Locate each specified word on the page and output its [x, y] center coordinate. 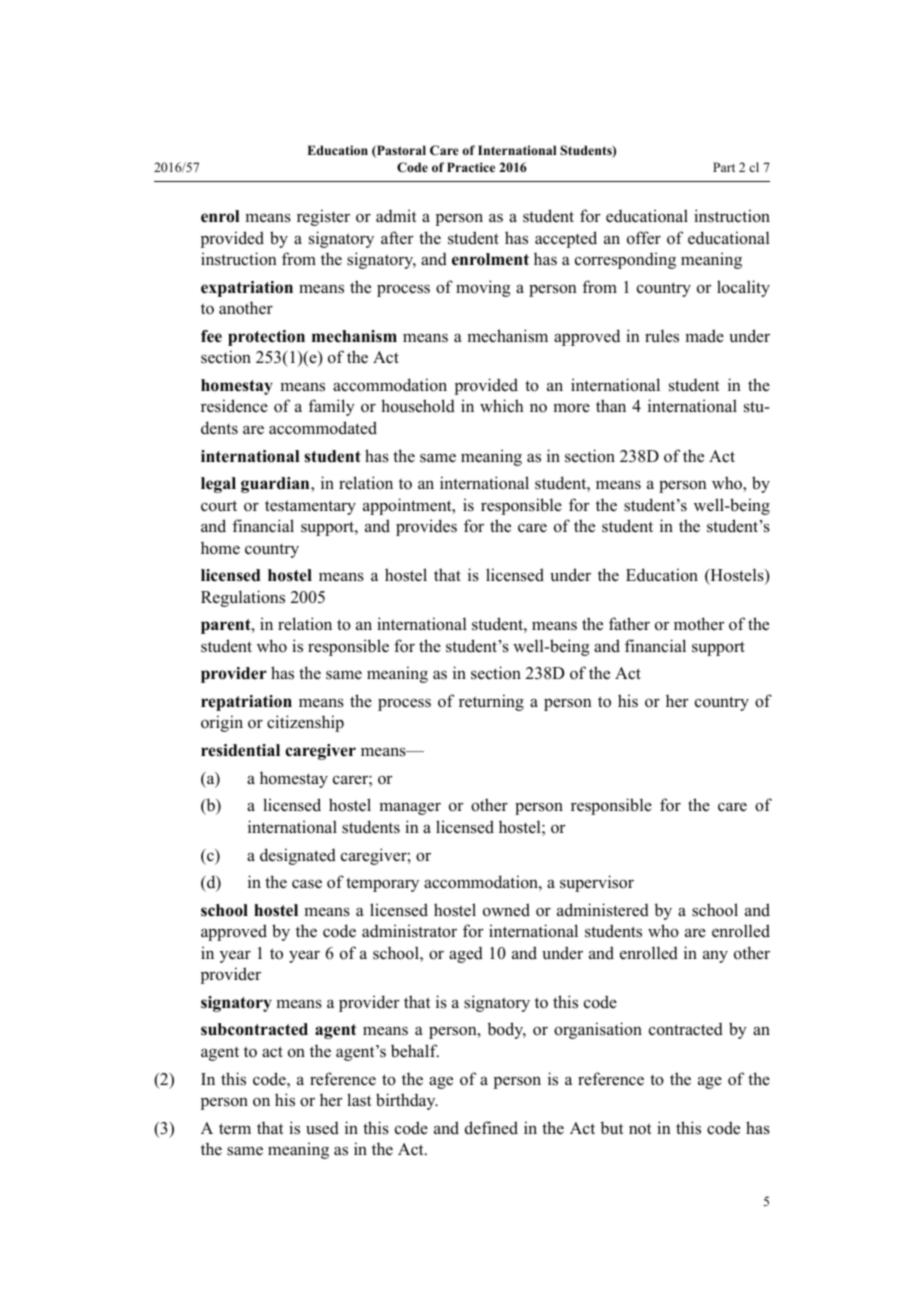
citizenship [305, 723]
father [629, 623]
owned [506, 910]
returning [491, 702]
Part [724, 167]
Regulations [243, 598]
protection [266, 338]
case [307, 884]
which [501, 405]
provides [426, 527]
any [715, 957]
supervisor [597, 883]
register [323, 217]
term [235, 1129]
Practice [471, 167]
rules [662, 336]
